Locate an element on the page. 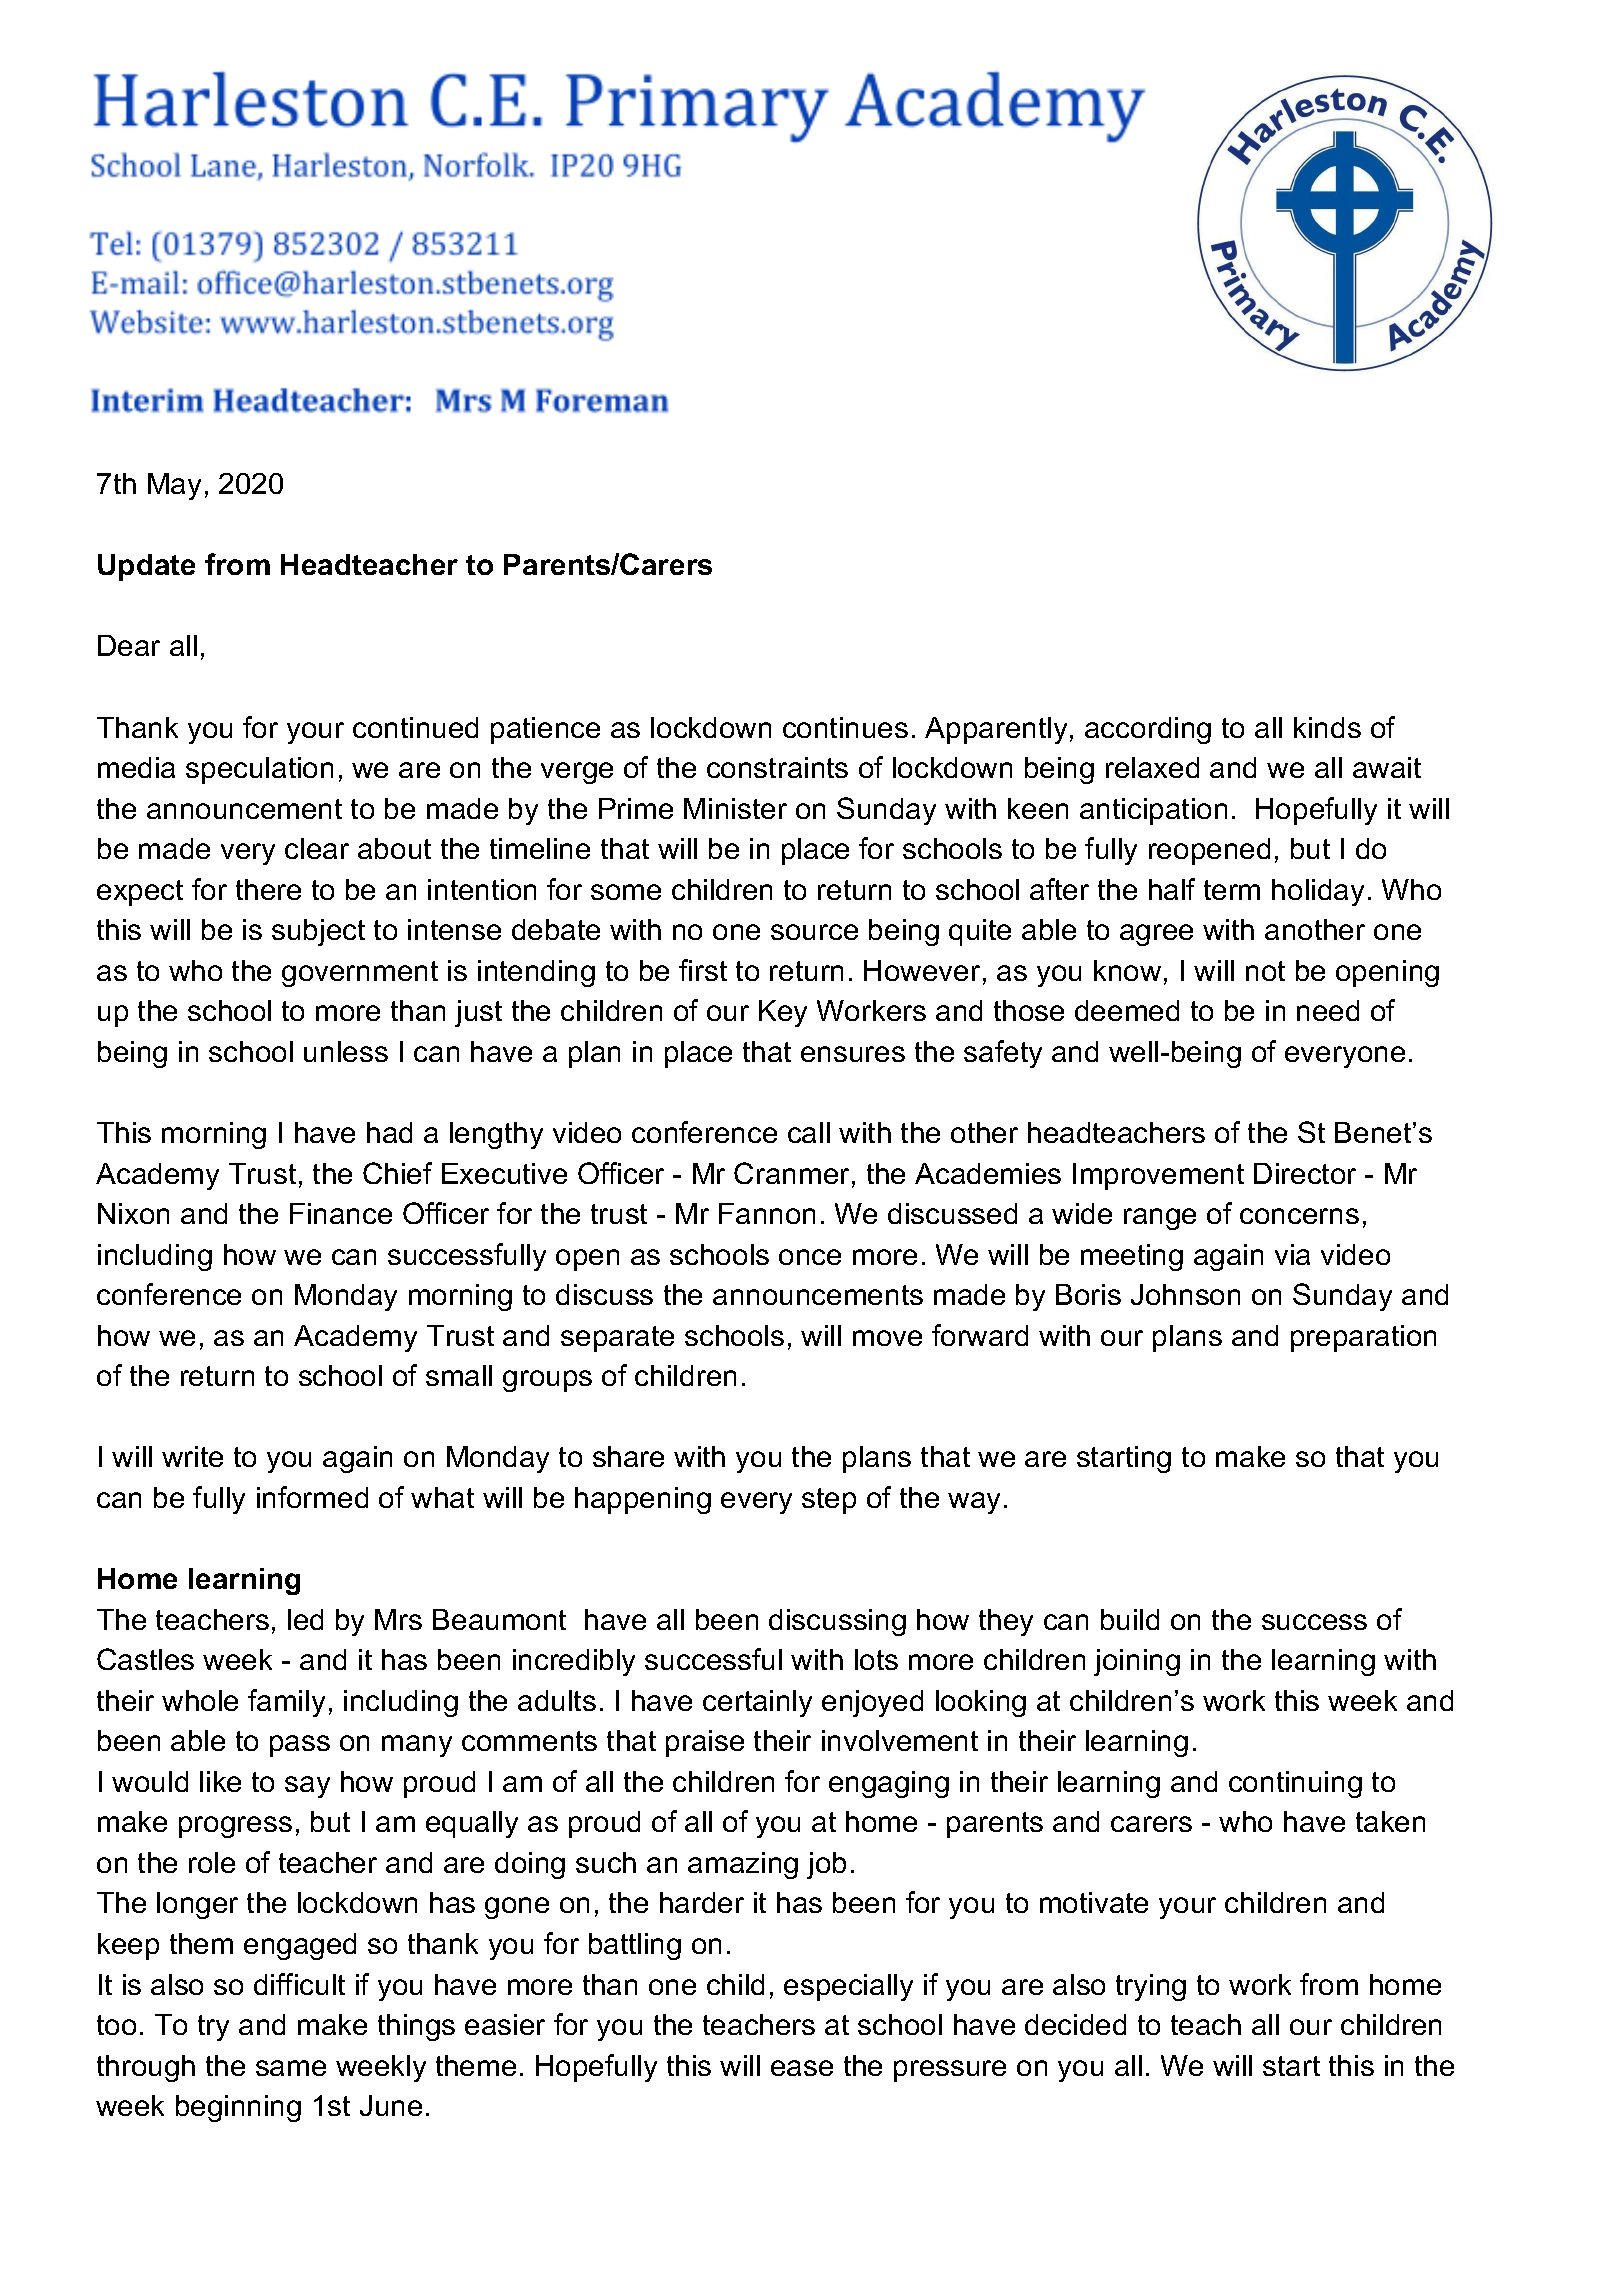 The height and width of the image is (2277, 1610). kinds is located at coordinates (1327, 727).
